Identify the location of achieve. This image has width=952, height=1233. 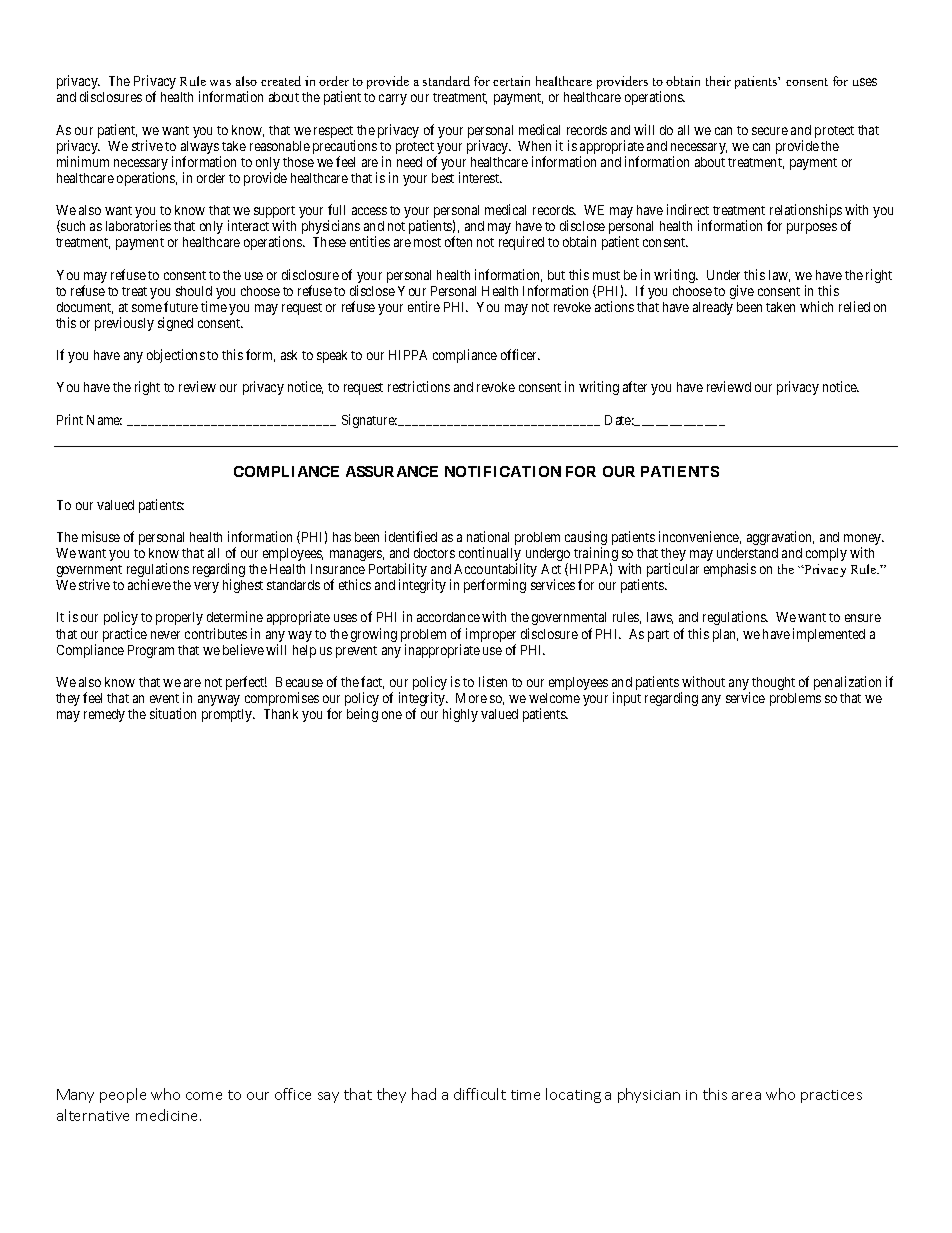
(149, 584).
